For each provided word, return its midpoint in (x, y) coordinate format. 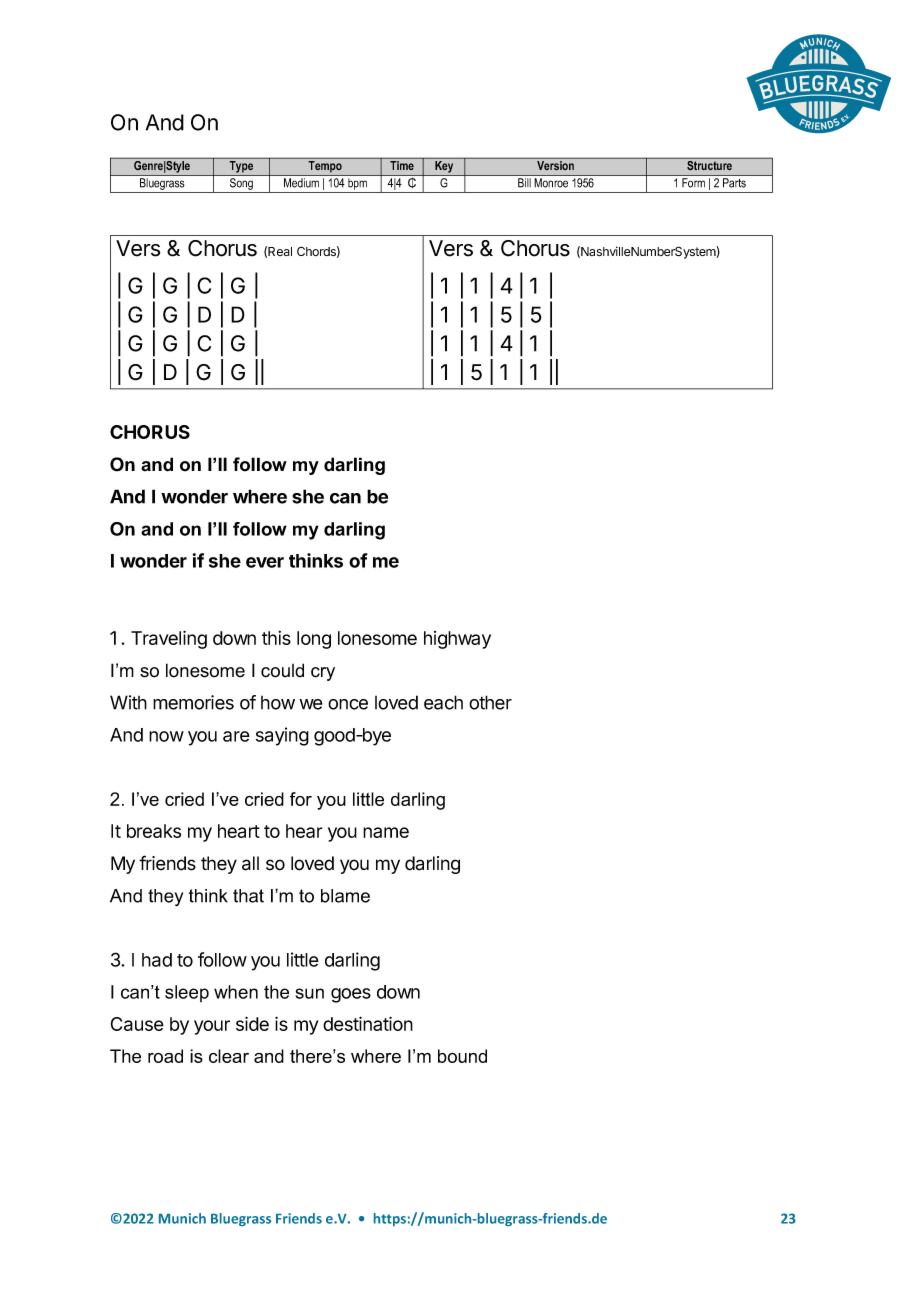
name (386, 832)
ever (265, 562)
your (212, 1027)
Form (693, 183)
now (166, 736)
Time (402, 165)
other (490, 702)
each (443, 702)
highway (457, 640)
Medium (301, 183)
